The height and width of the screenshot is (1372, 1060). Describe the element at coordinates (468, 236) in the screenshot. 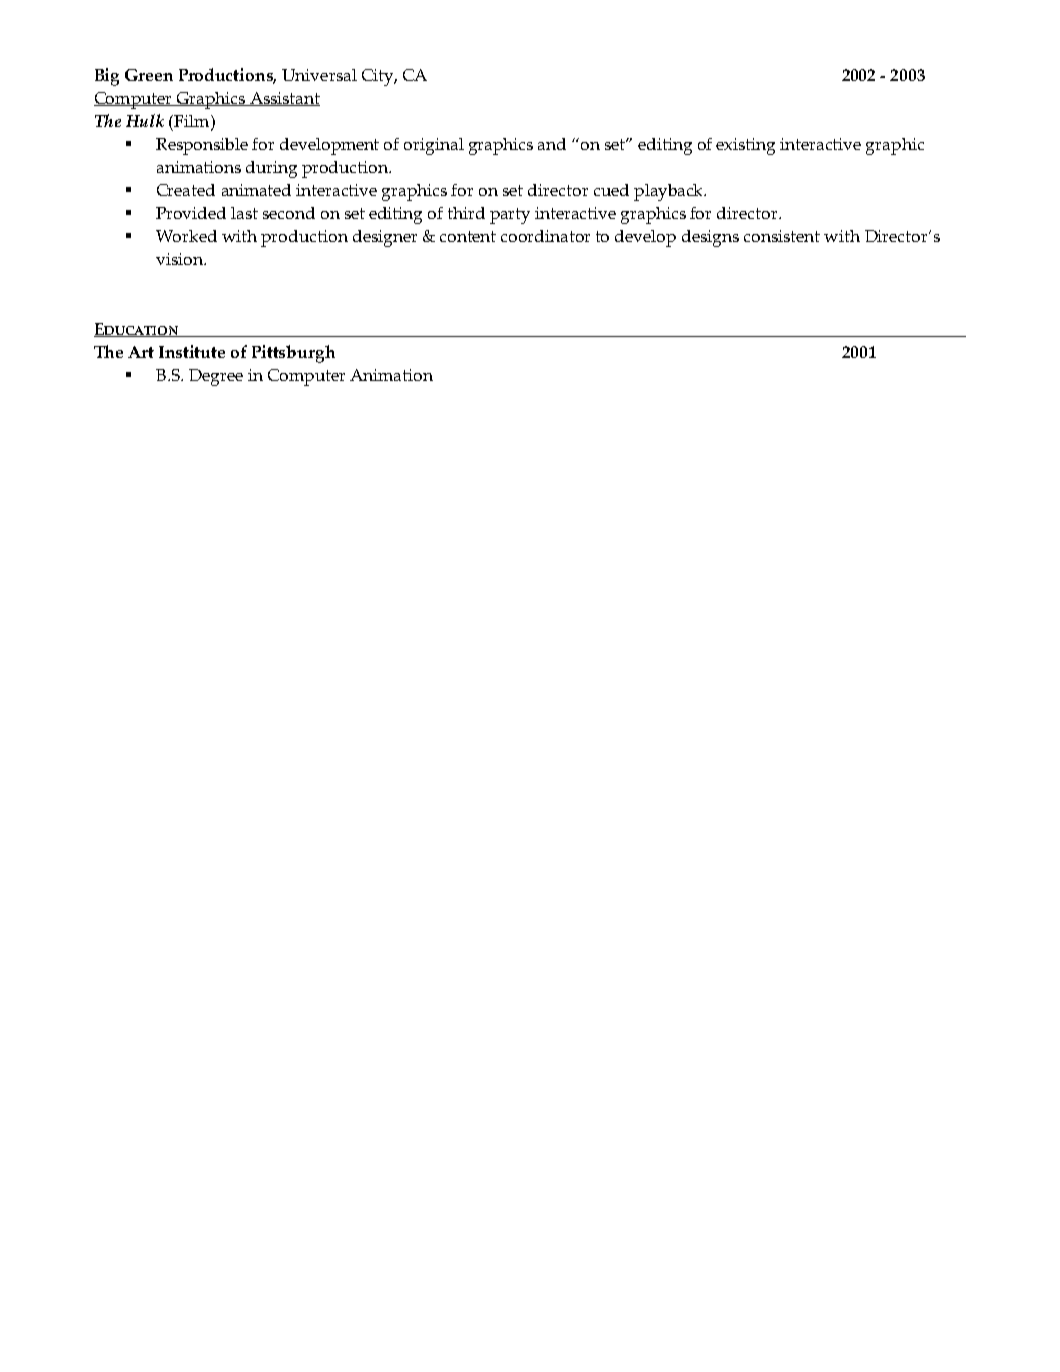

I see `content` at that location.
